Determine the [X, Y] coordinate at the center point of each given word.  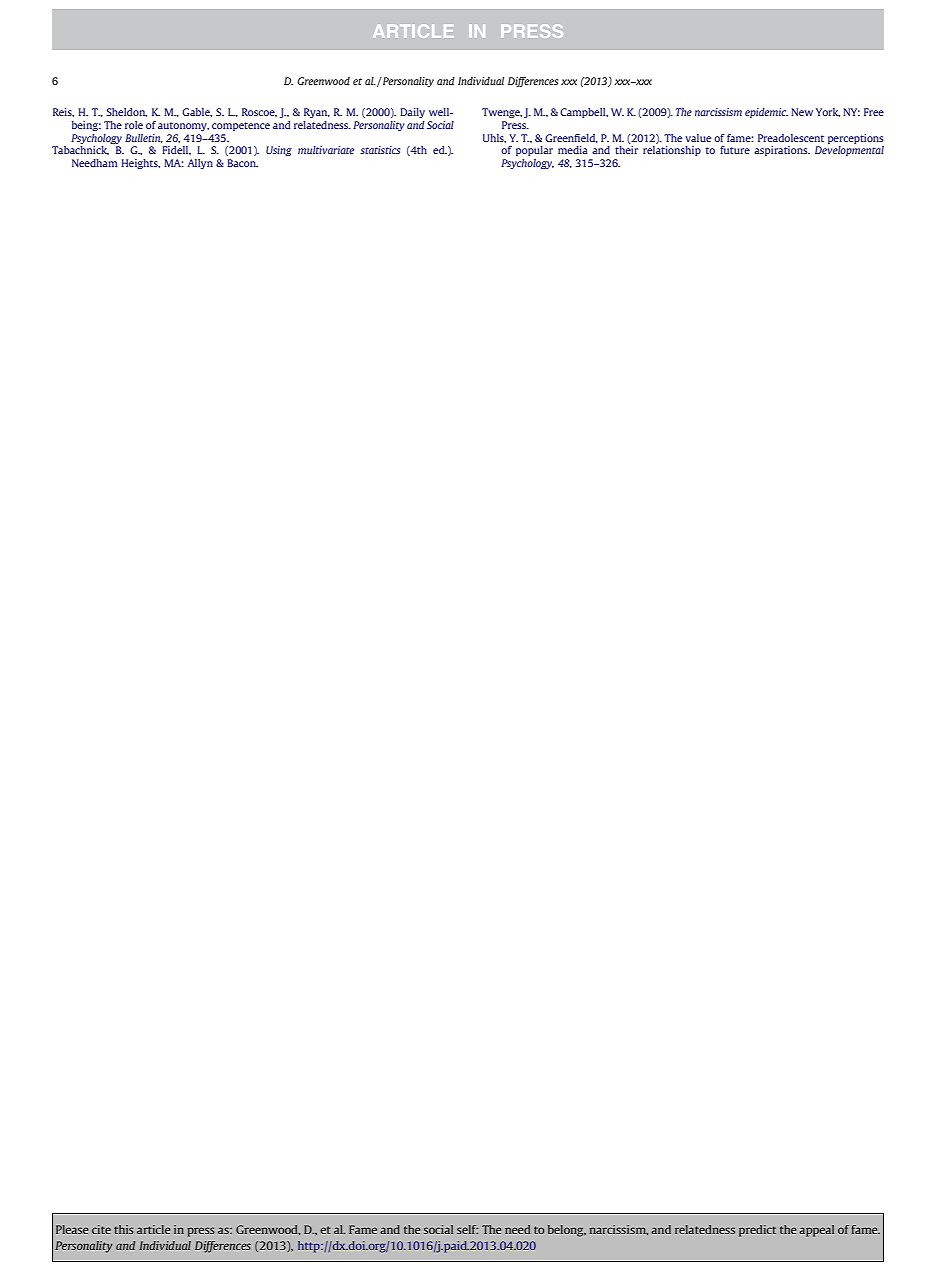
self [467, 1229]
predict [757, 1231]
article [154, 1229]
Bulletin [144, 138]
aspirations [782, 151]
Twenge [502, 113]
